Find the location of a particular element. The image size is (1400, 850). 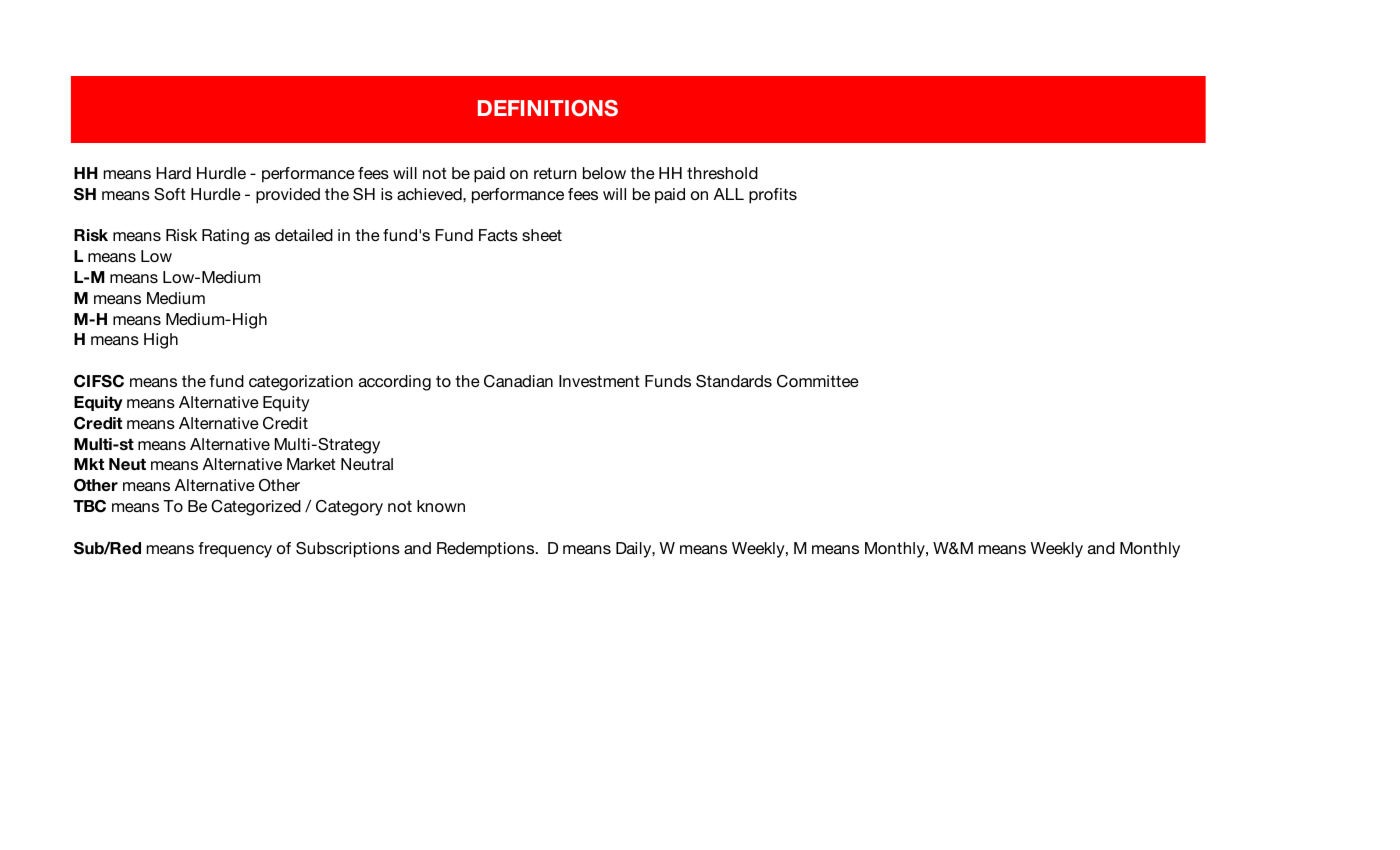

sheet is located at coordinates (542, 235).
